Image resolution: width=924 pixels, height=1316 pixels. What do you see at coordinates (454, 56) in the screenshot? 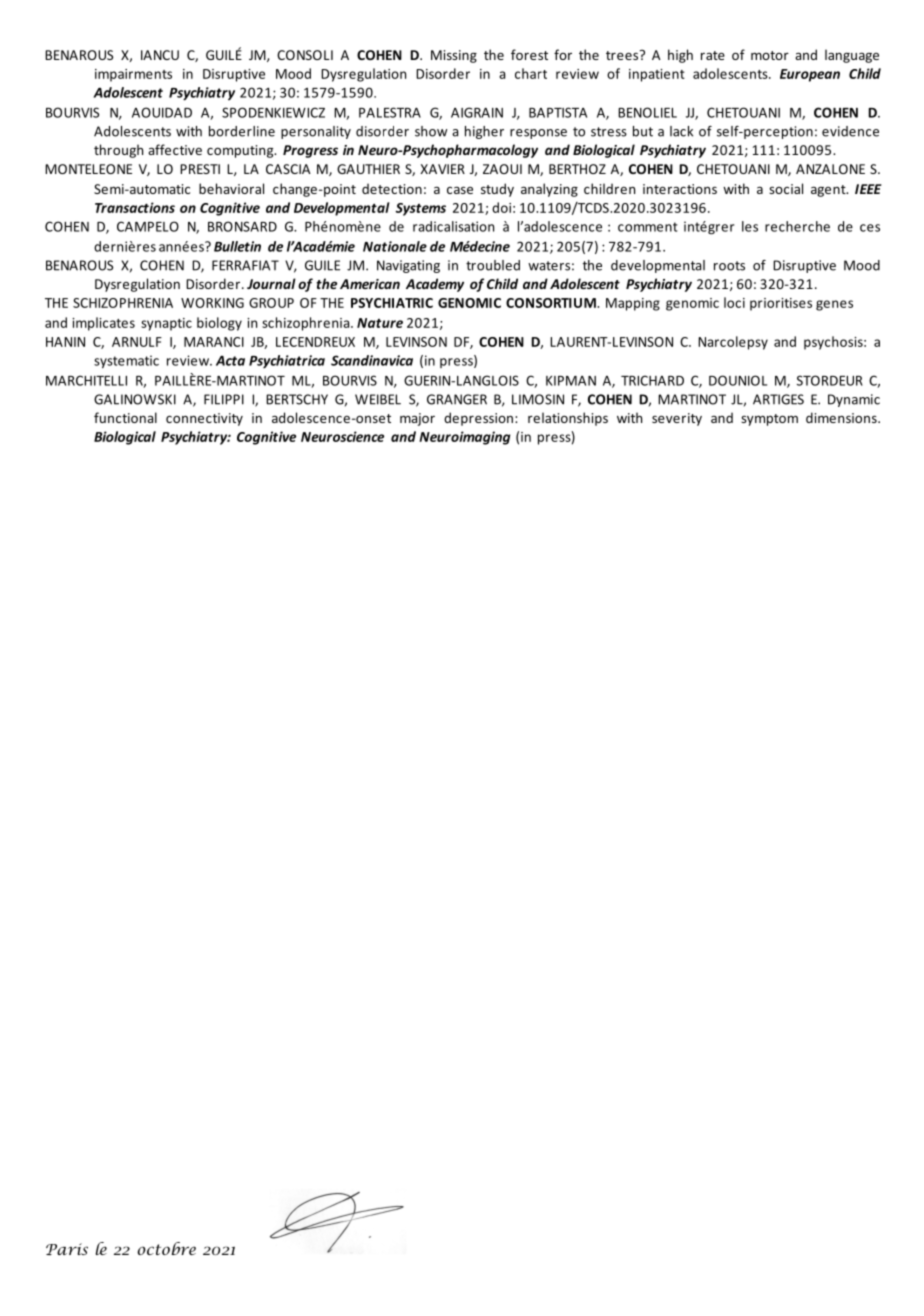
I see `Missing` at bounding box center [454, 56].
